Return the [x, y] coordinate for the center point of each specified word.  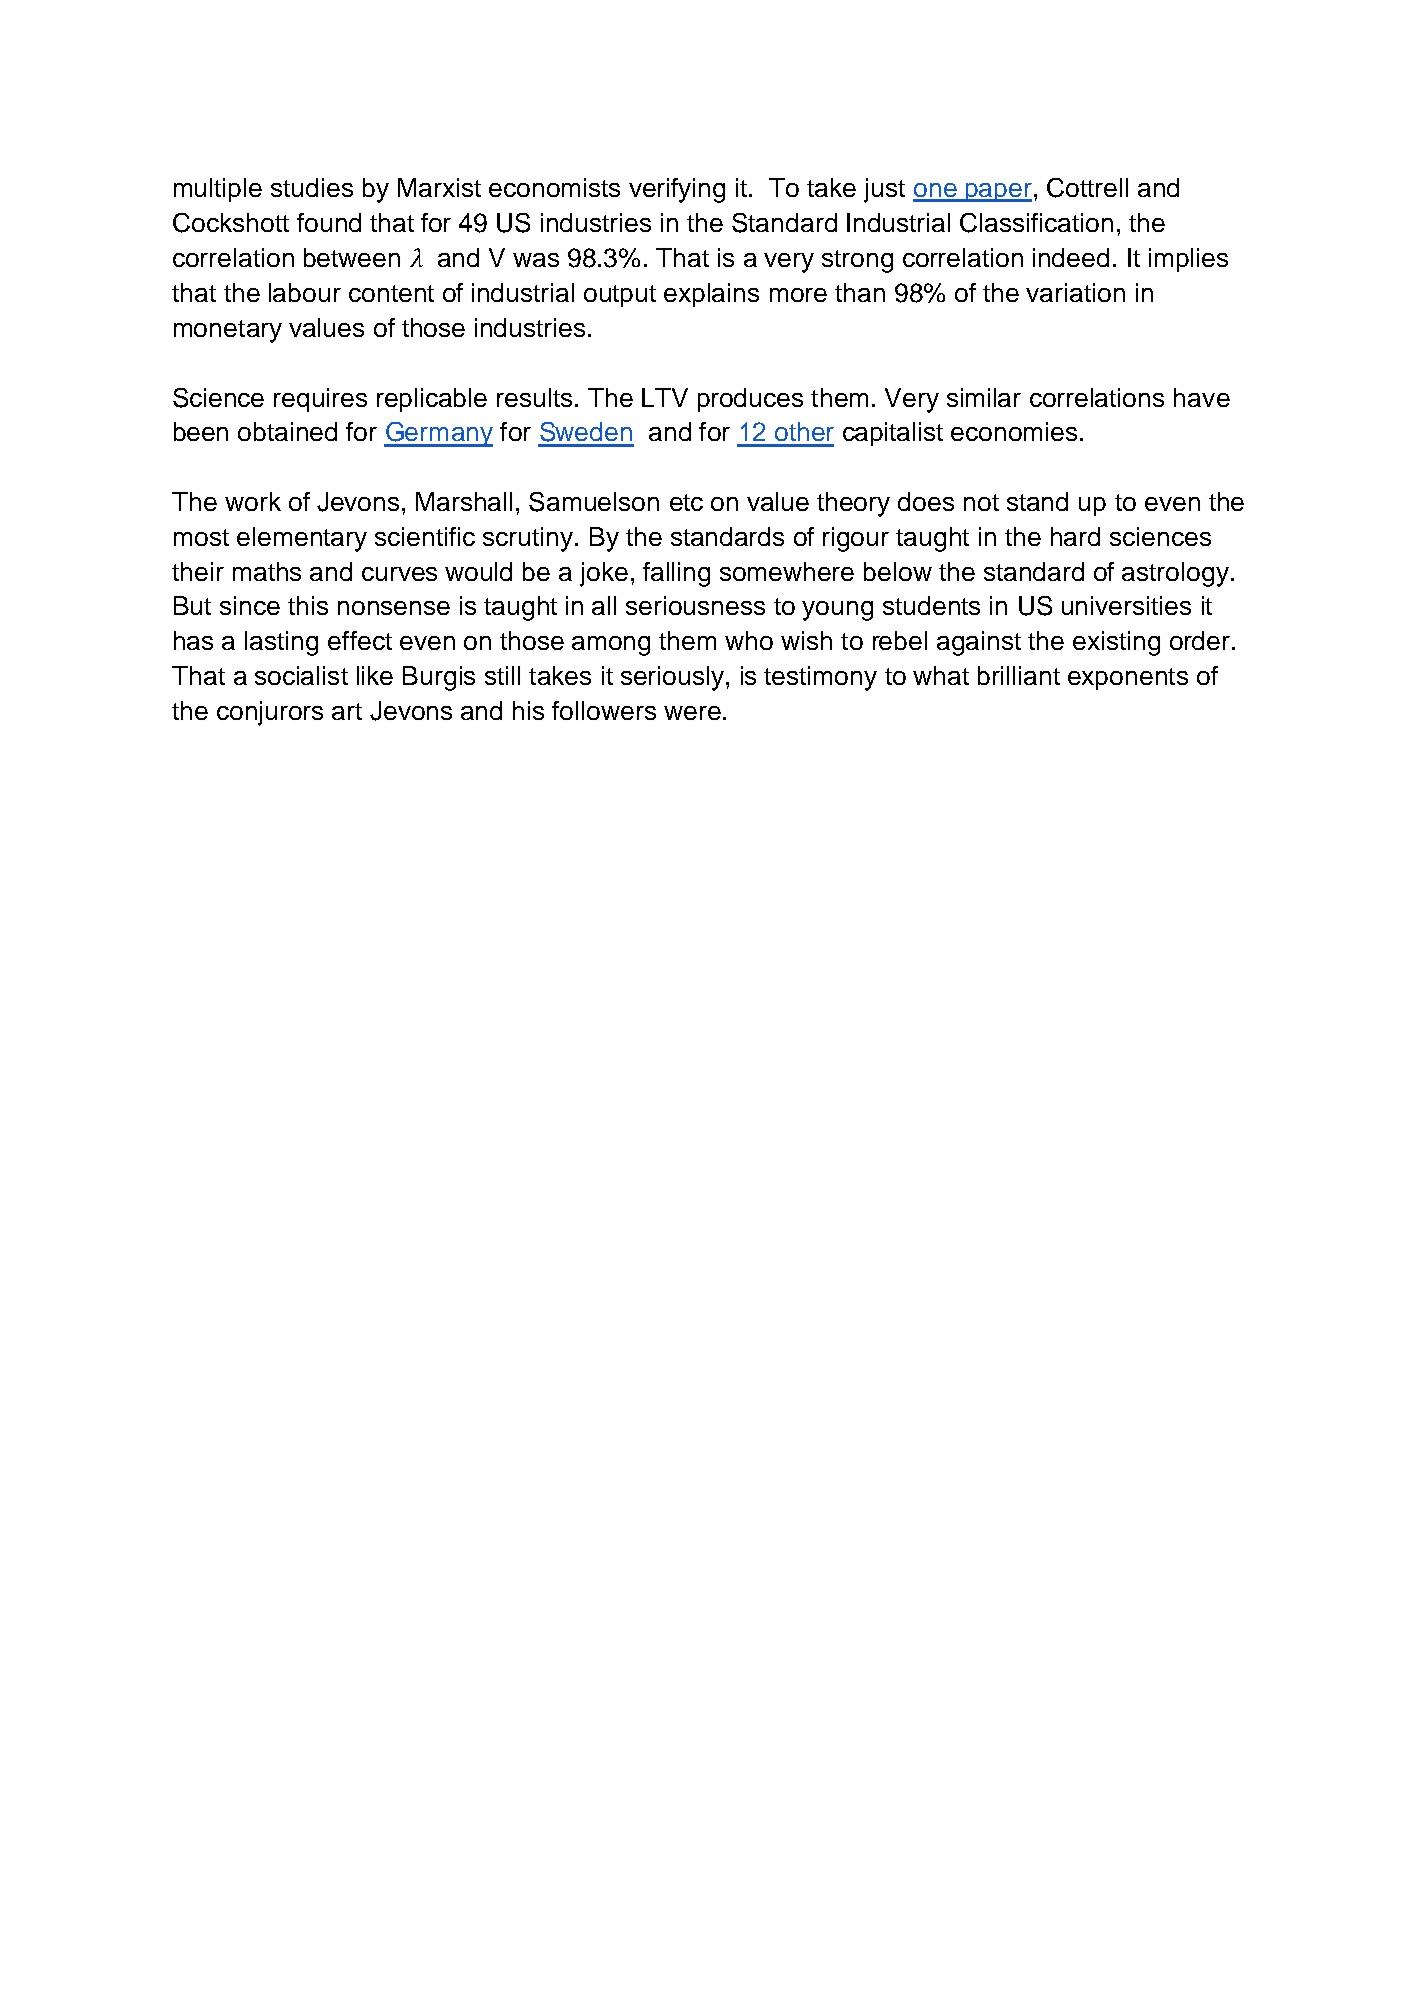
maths [267, 571]
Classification [1036, 223]
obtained [287, 431]
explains [711, 295]
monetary [228, 331]
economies [1014, 431]
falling [676, 574]
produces [750, 400]
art [347, 711]
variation [1075, 292]
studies [312, 187]
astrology [1175, 574]
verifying [677, 190]
